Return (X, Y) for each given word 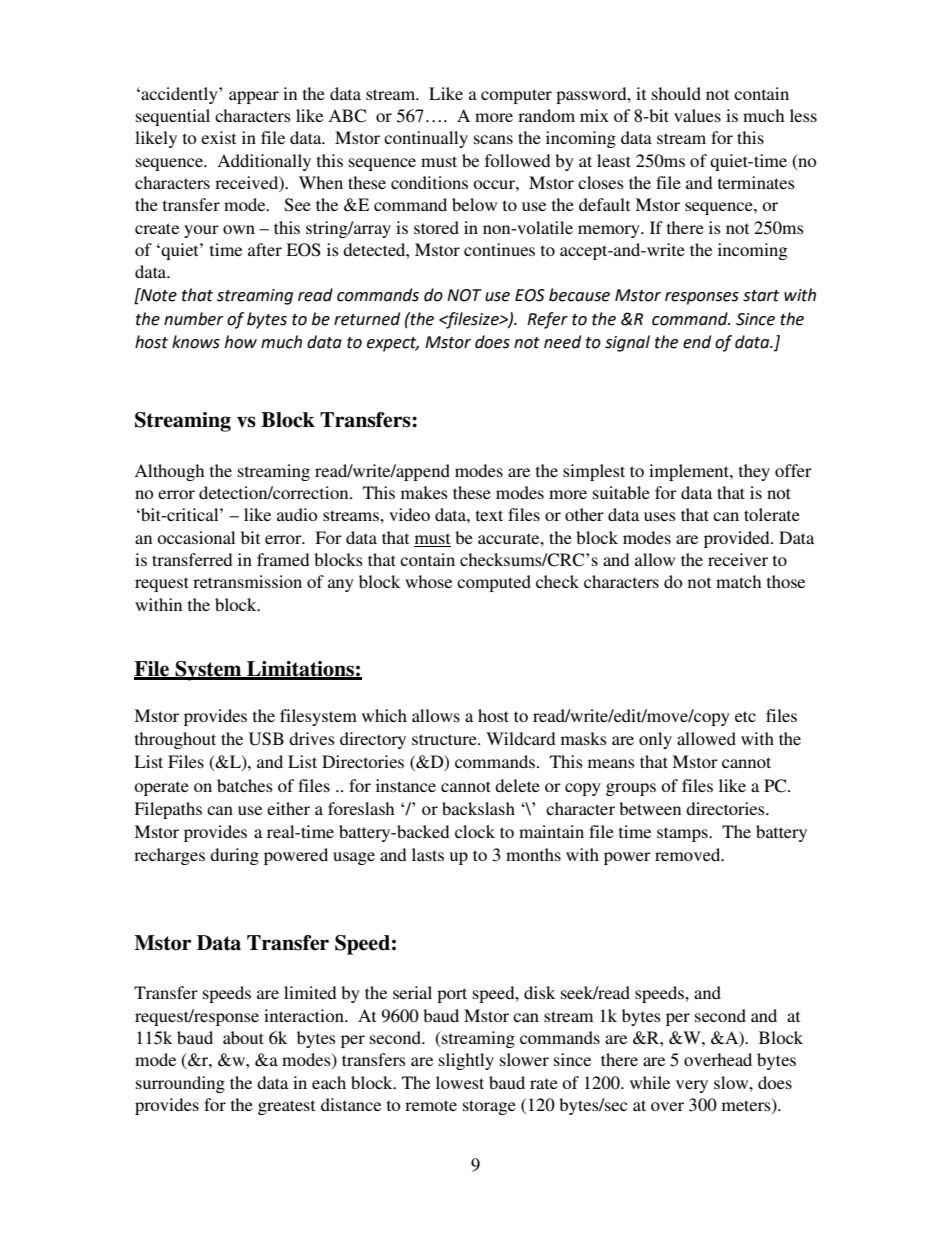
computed (494, 583)
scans (493, 139)
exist (218, 137)
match (738, 581)
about (243, 1037)
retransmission (247, 581)
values (697, 115)
